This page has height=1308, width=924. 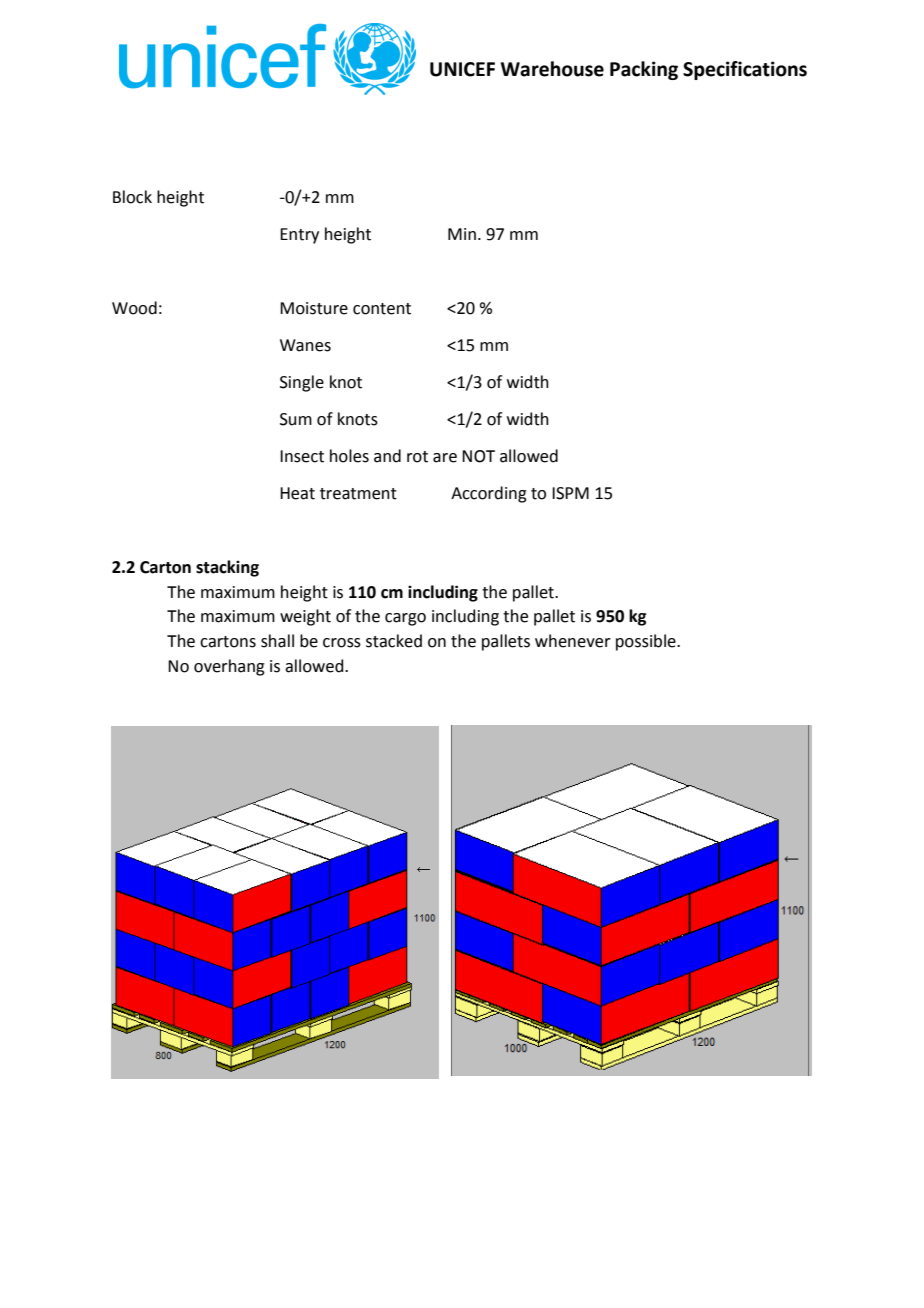 What do you see at coordinates (229, 667) in the page?
I see `overhang` at bounding box center [229, 667].
